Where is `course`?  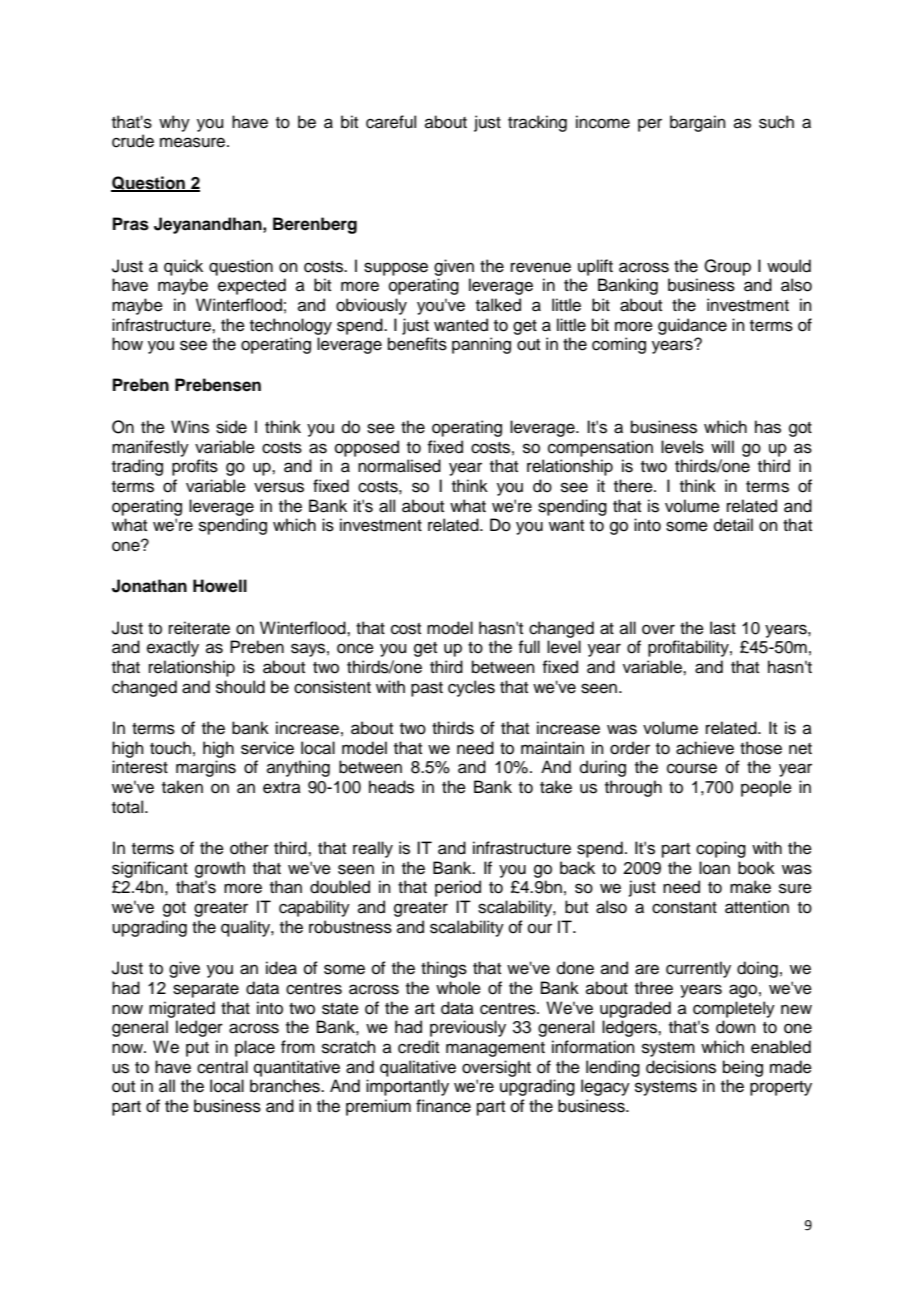
course is located at coordinates (692, 768).
